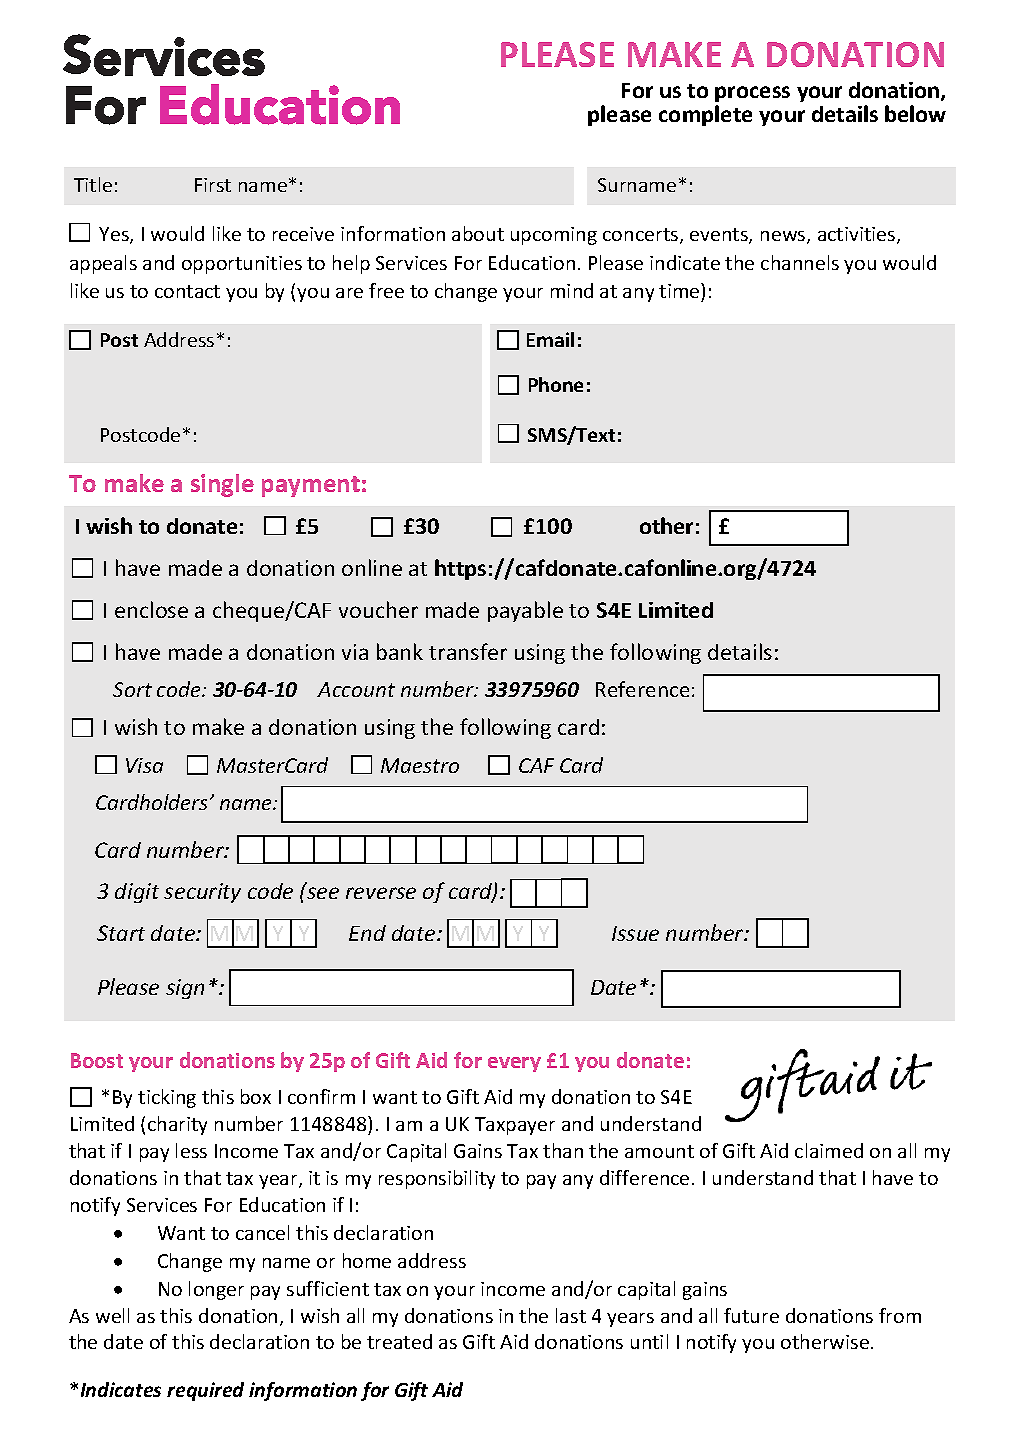 Image resolution: width=1025 pixels, height=1454 pixels. I want to click on Visa, so click(144, 765).
